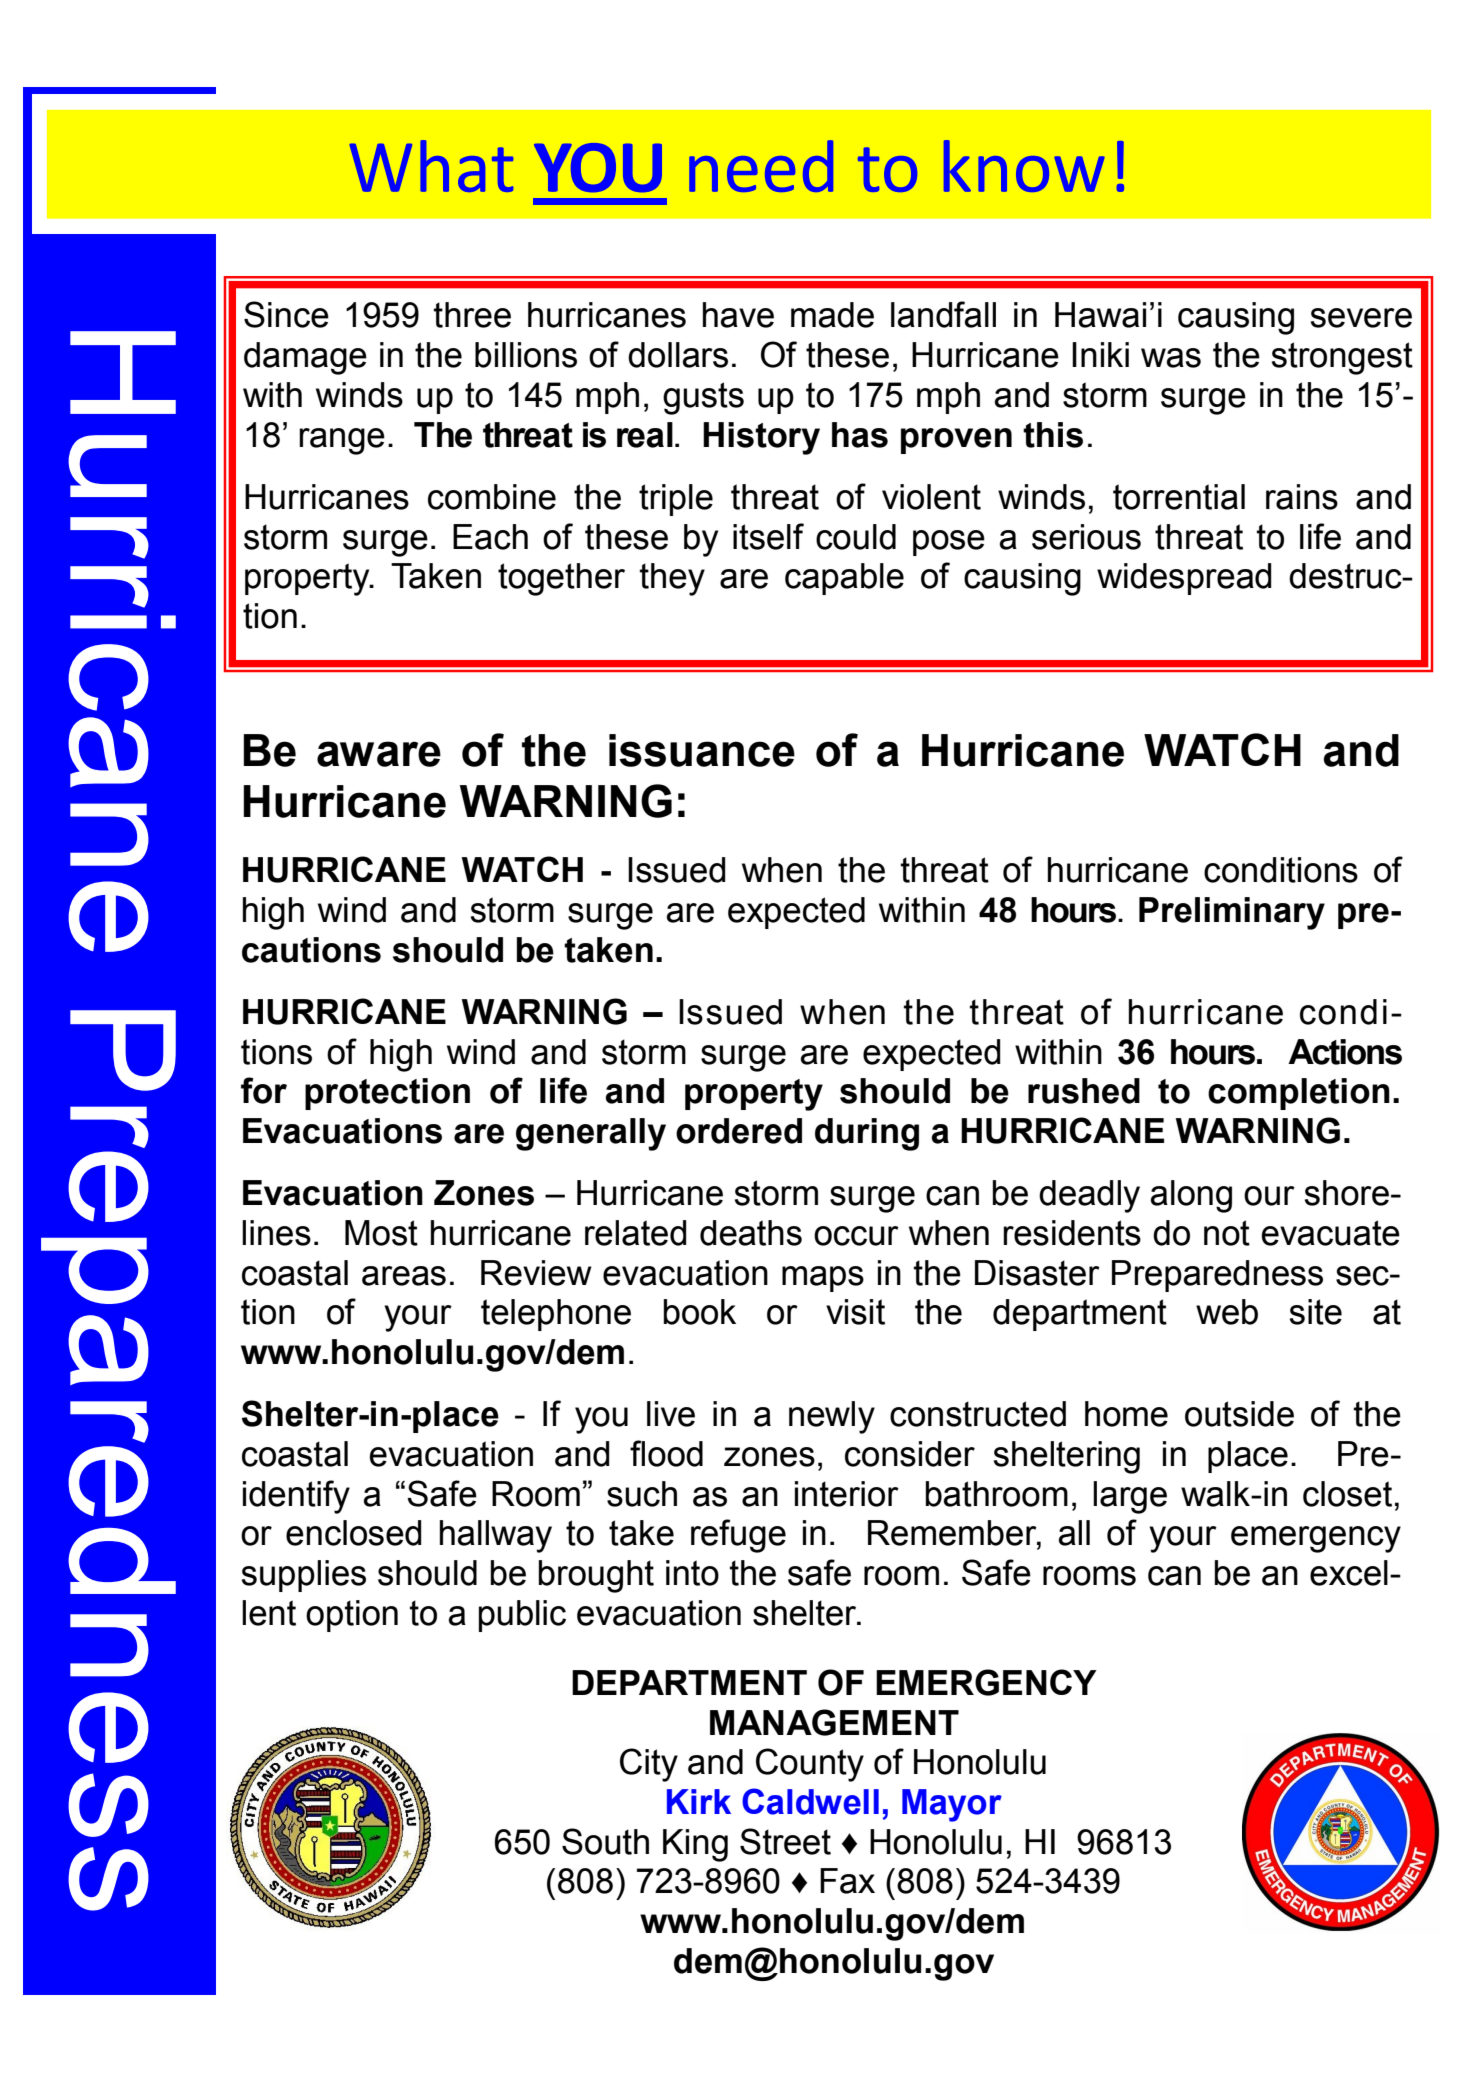  Describe the element at coordinates (1232, 913) in the page. I see `Preliminary` at that location.
